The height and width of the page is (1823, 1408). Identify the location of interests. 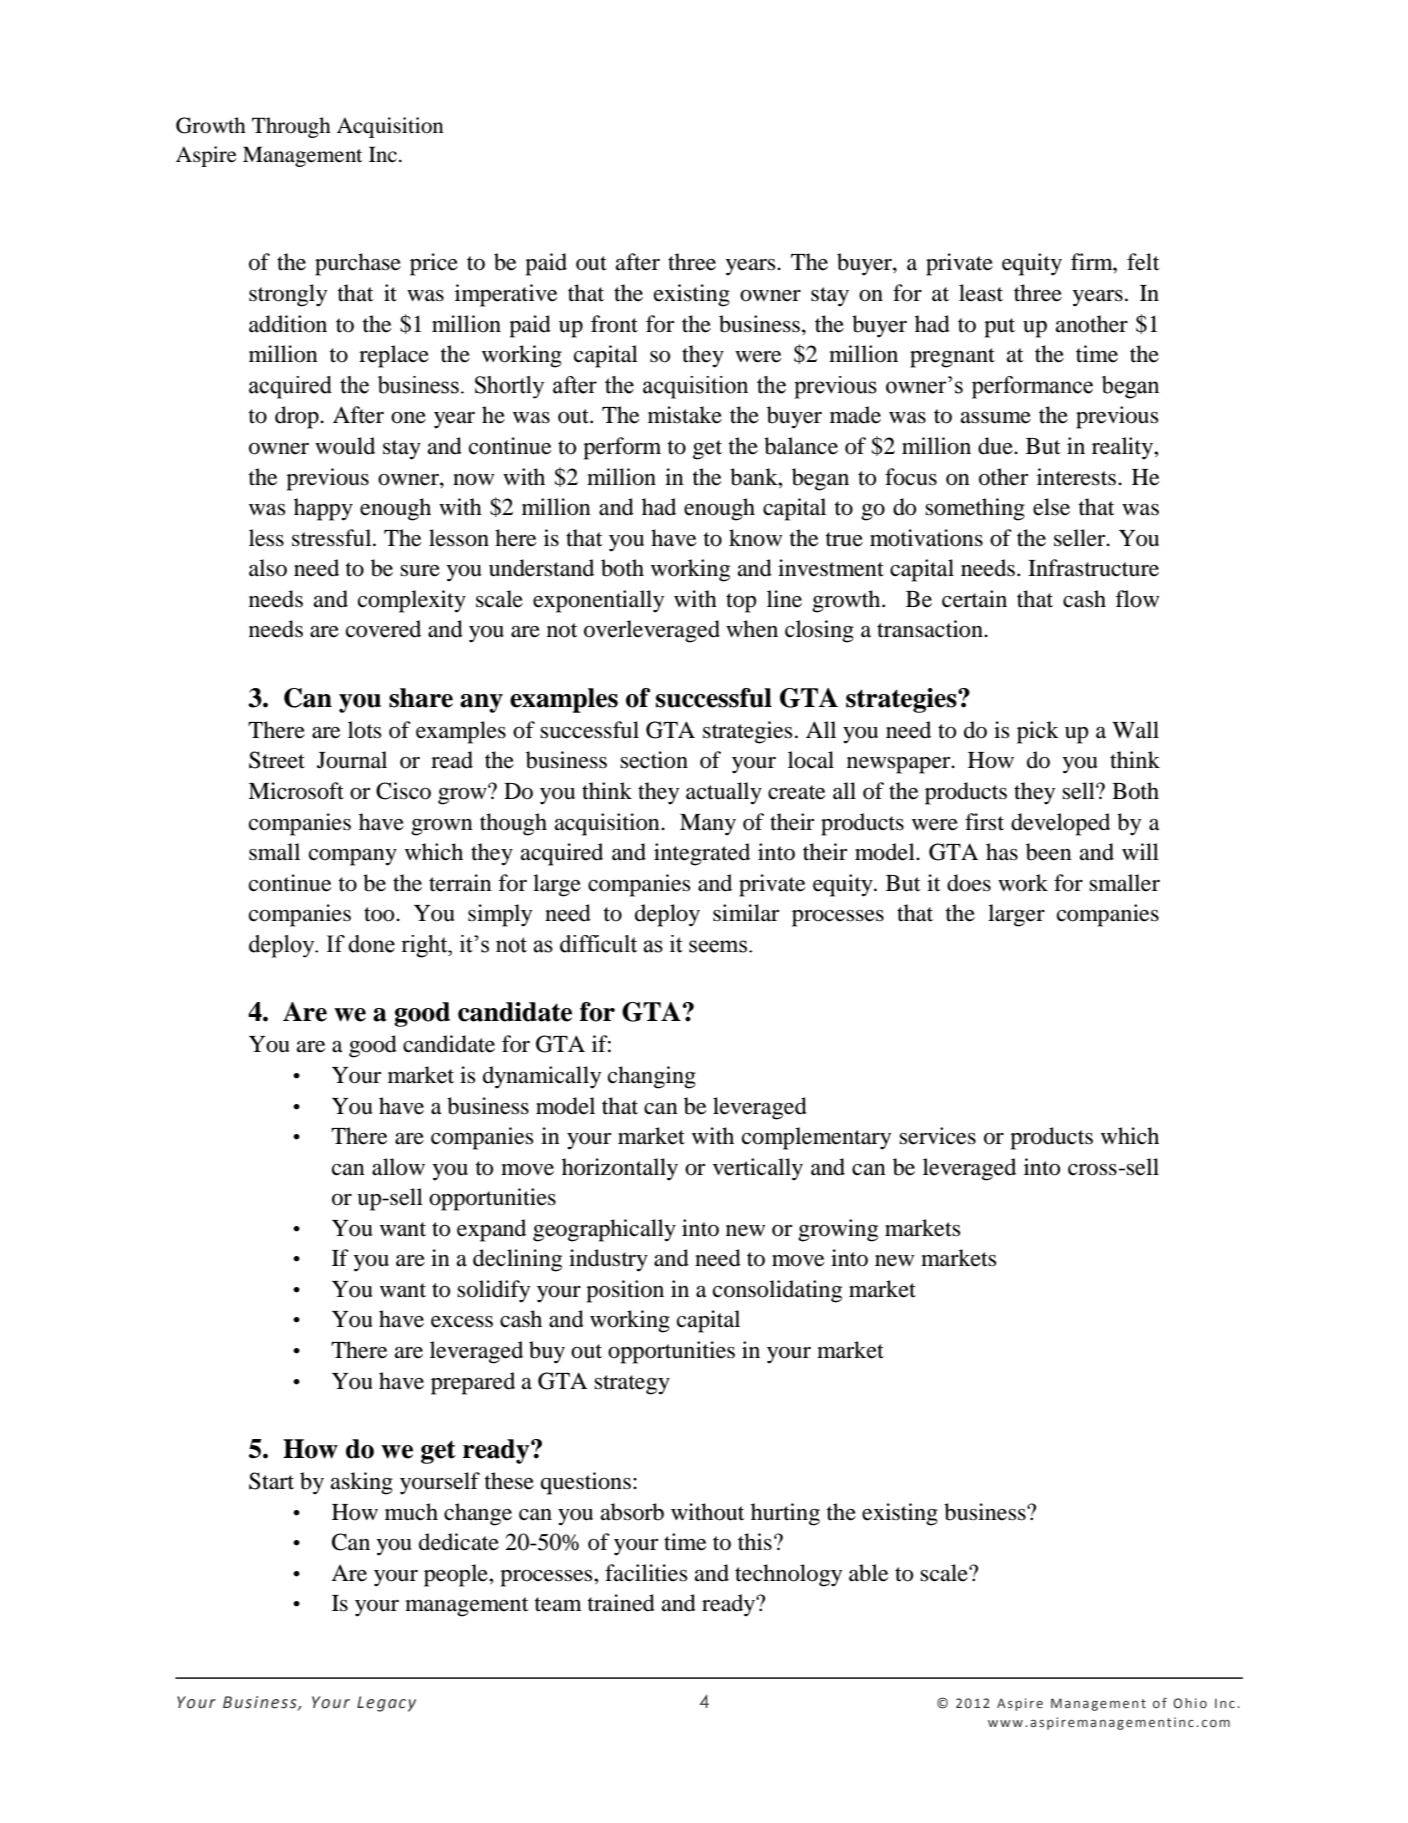
(1078, 477).
